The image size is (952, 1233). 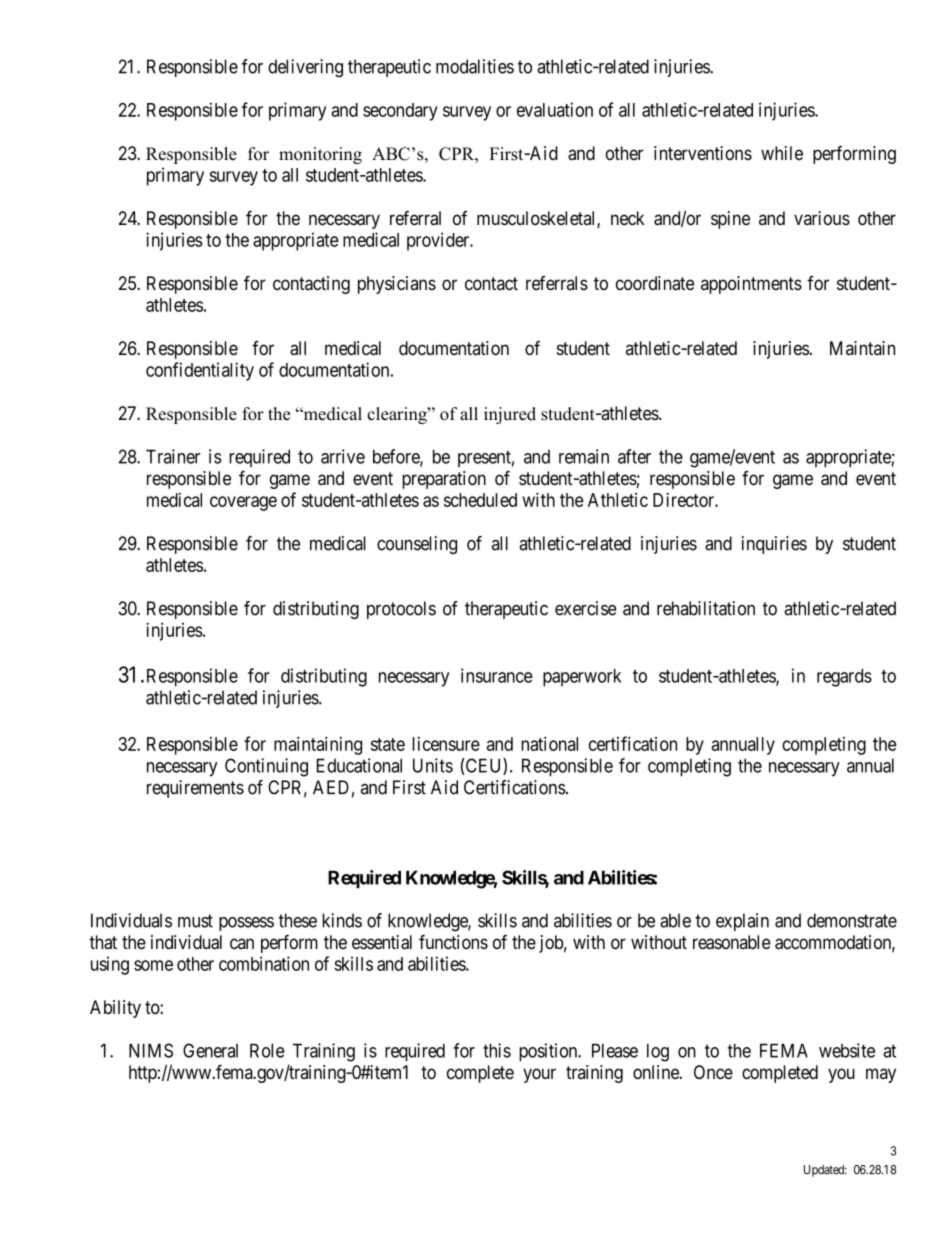 What do you see at coordinates (243, 503) in the image?
I see `coverage` at bounding box center [243, 503].
